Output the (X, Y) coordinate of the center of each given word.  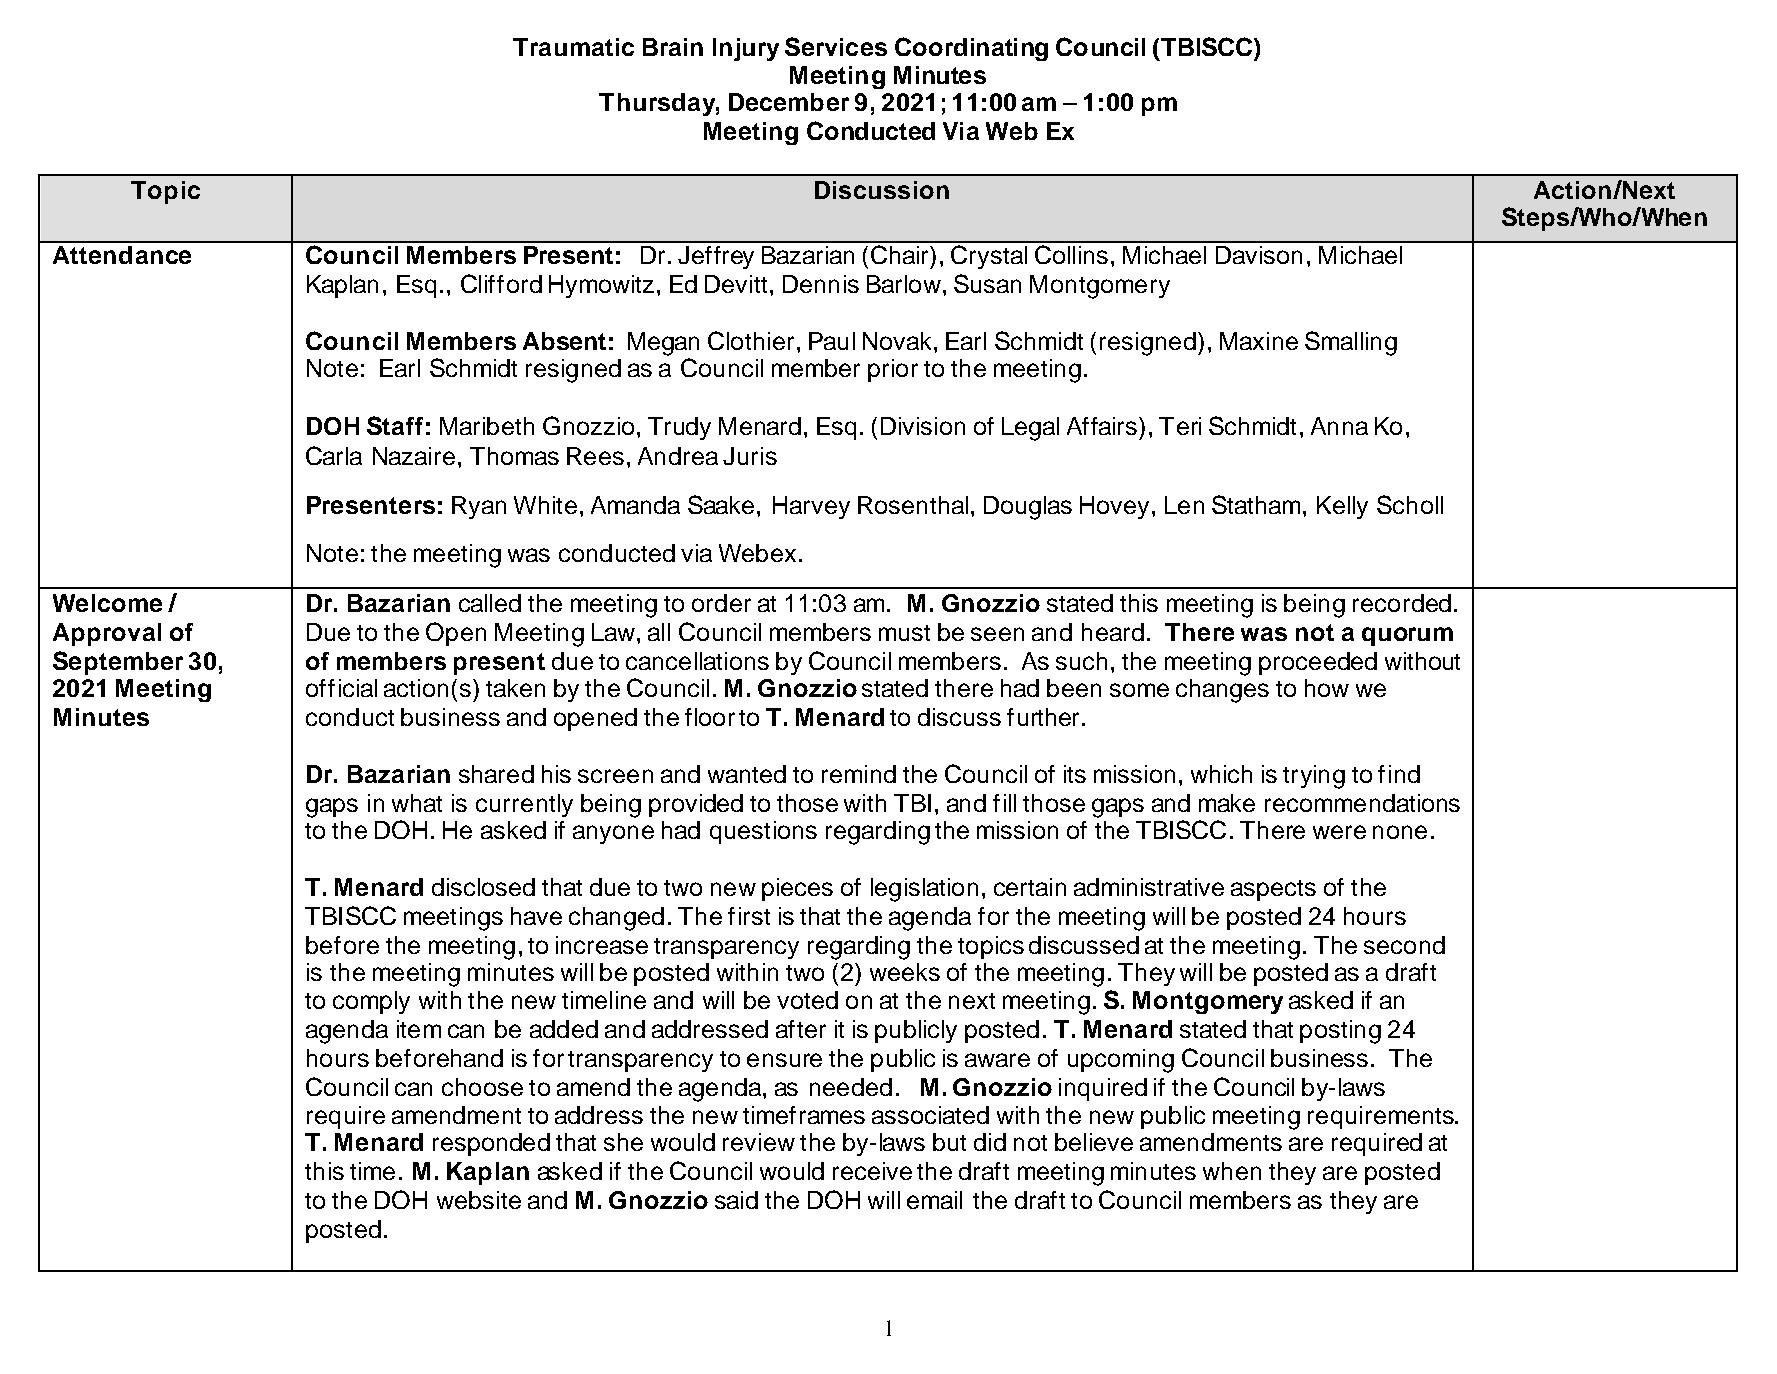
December (789, 102)
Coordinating (971, 49)
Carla (334, 455)
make (1227, 803)
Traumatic (573, 47)
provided (696, 805)
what (417, 803)
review (759, 1142)
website (479, 1200)
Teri (1180, 426)
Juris (750, 456)
